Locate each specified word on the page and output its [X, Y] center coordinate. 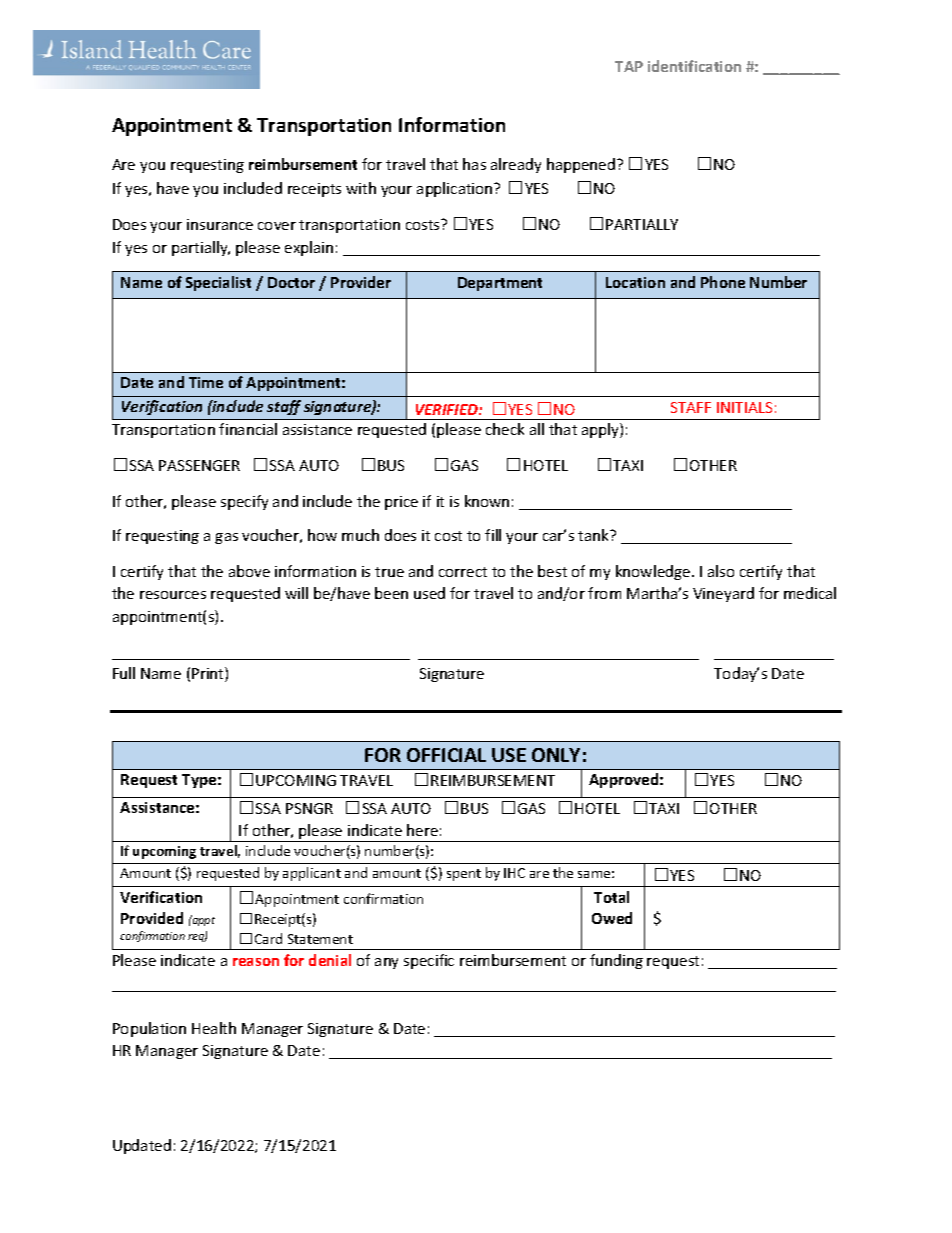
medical [810, 593]
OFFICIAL [446, 755]
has [474, 164]
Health [214, 1028]
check [505, 429]
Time [206, 382]
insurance [220, 224]
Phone [723, 282]
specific [429, 961]
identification [694, 66]
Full [124, 673]
